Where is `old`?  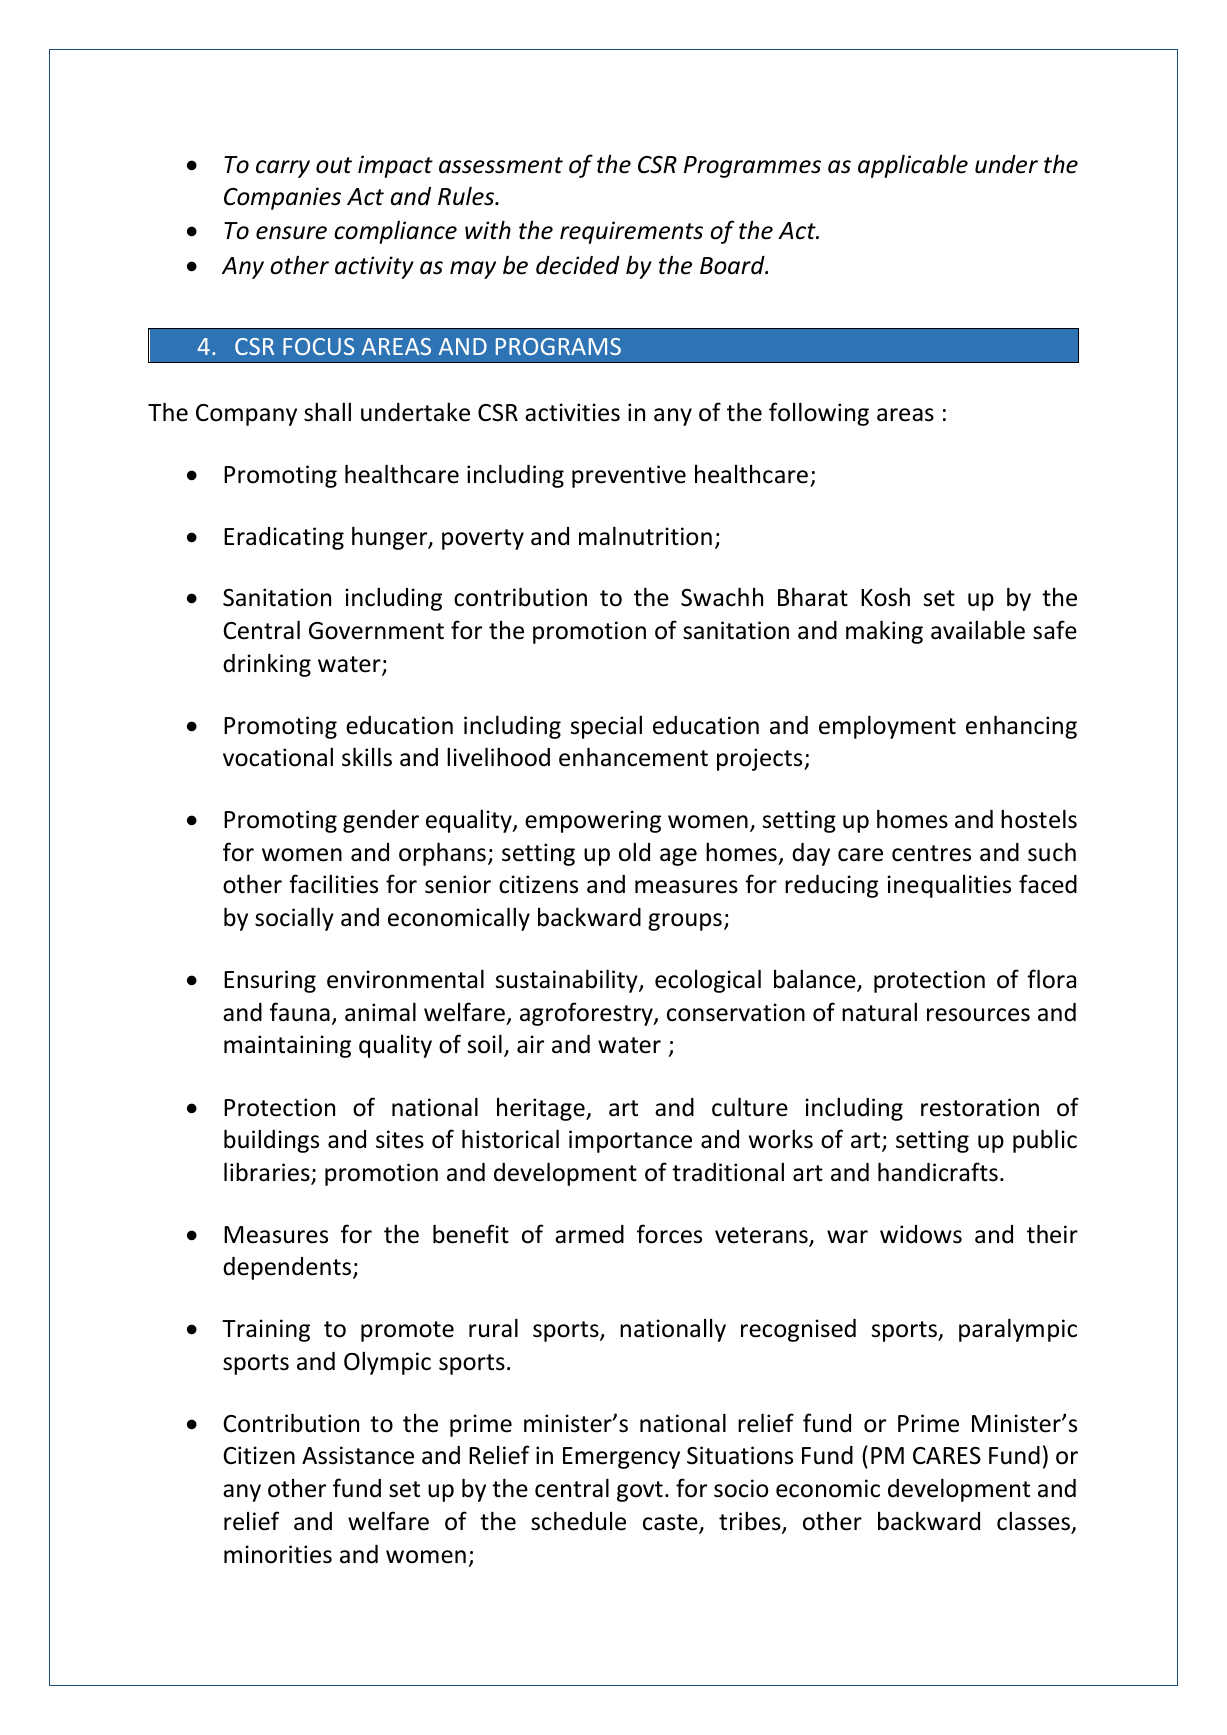 old is located at coordinates (634, 852).
